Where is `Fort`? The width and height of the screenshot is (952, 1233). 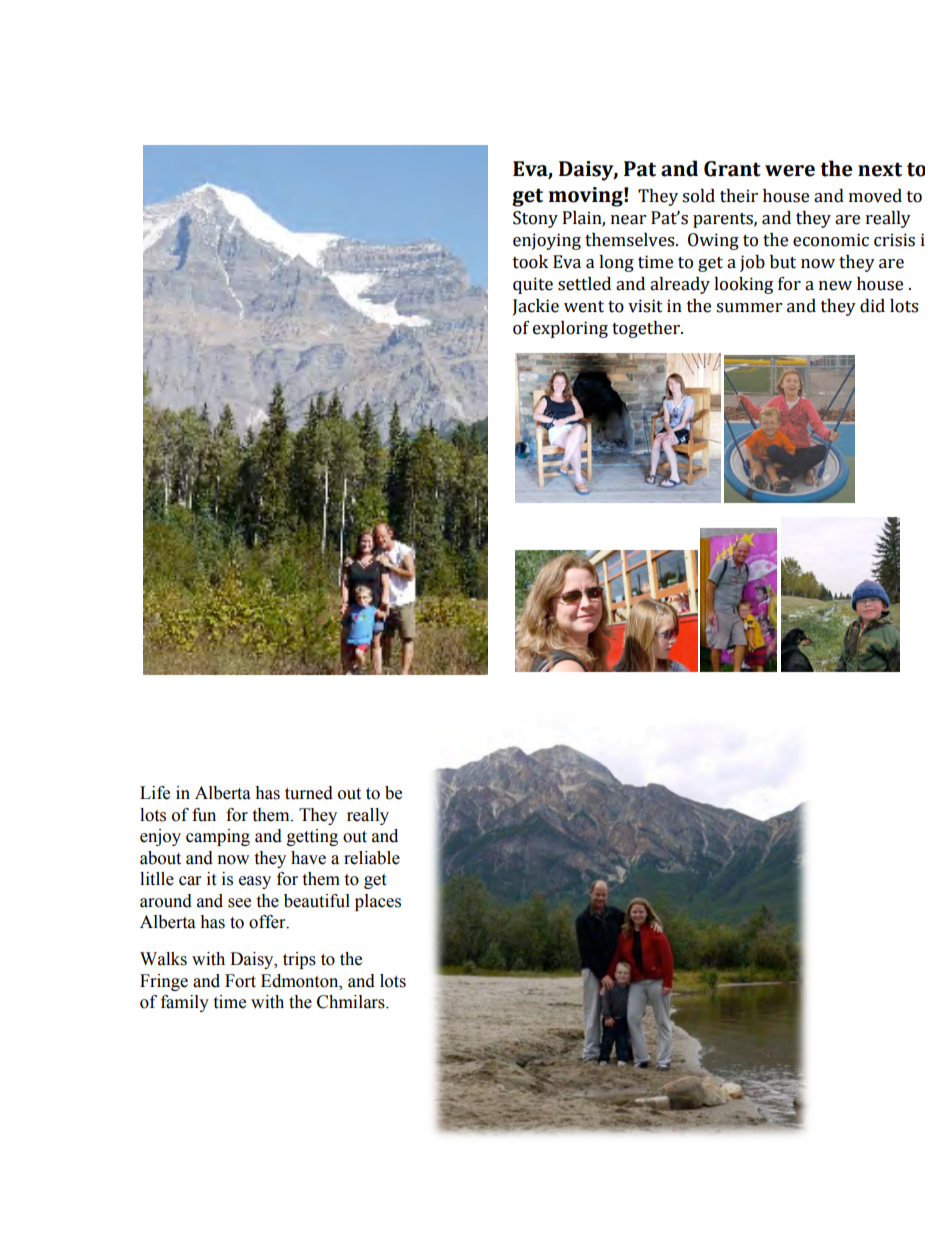 Fort is located at coordinates (240, 981).
